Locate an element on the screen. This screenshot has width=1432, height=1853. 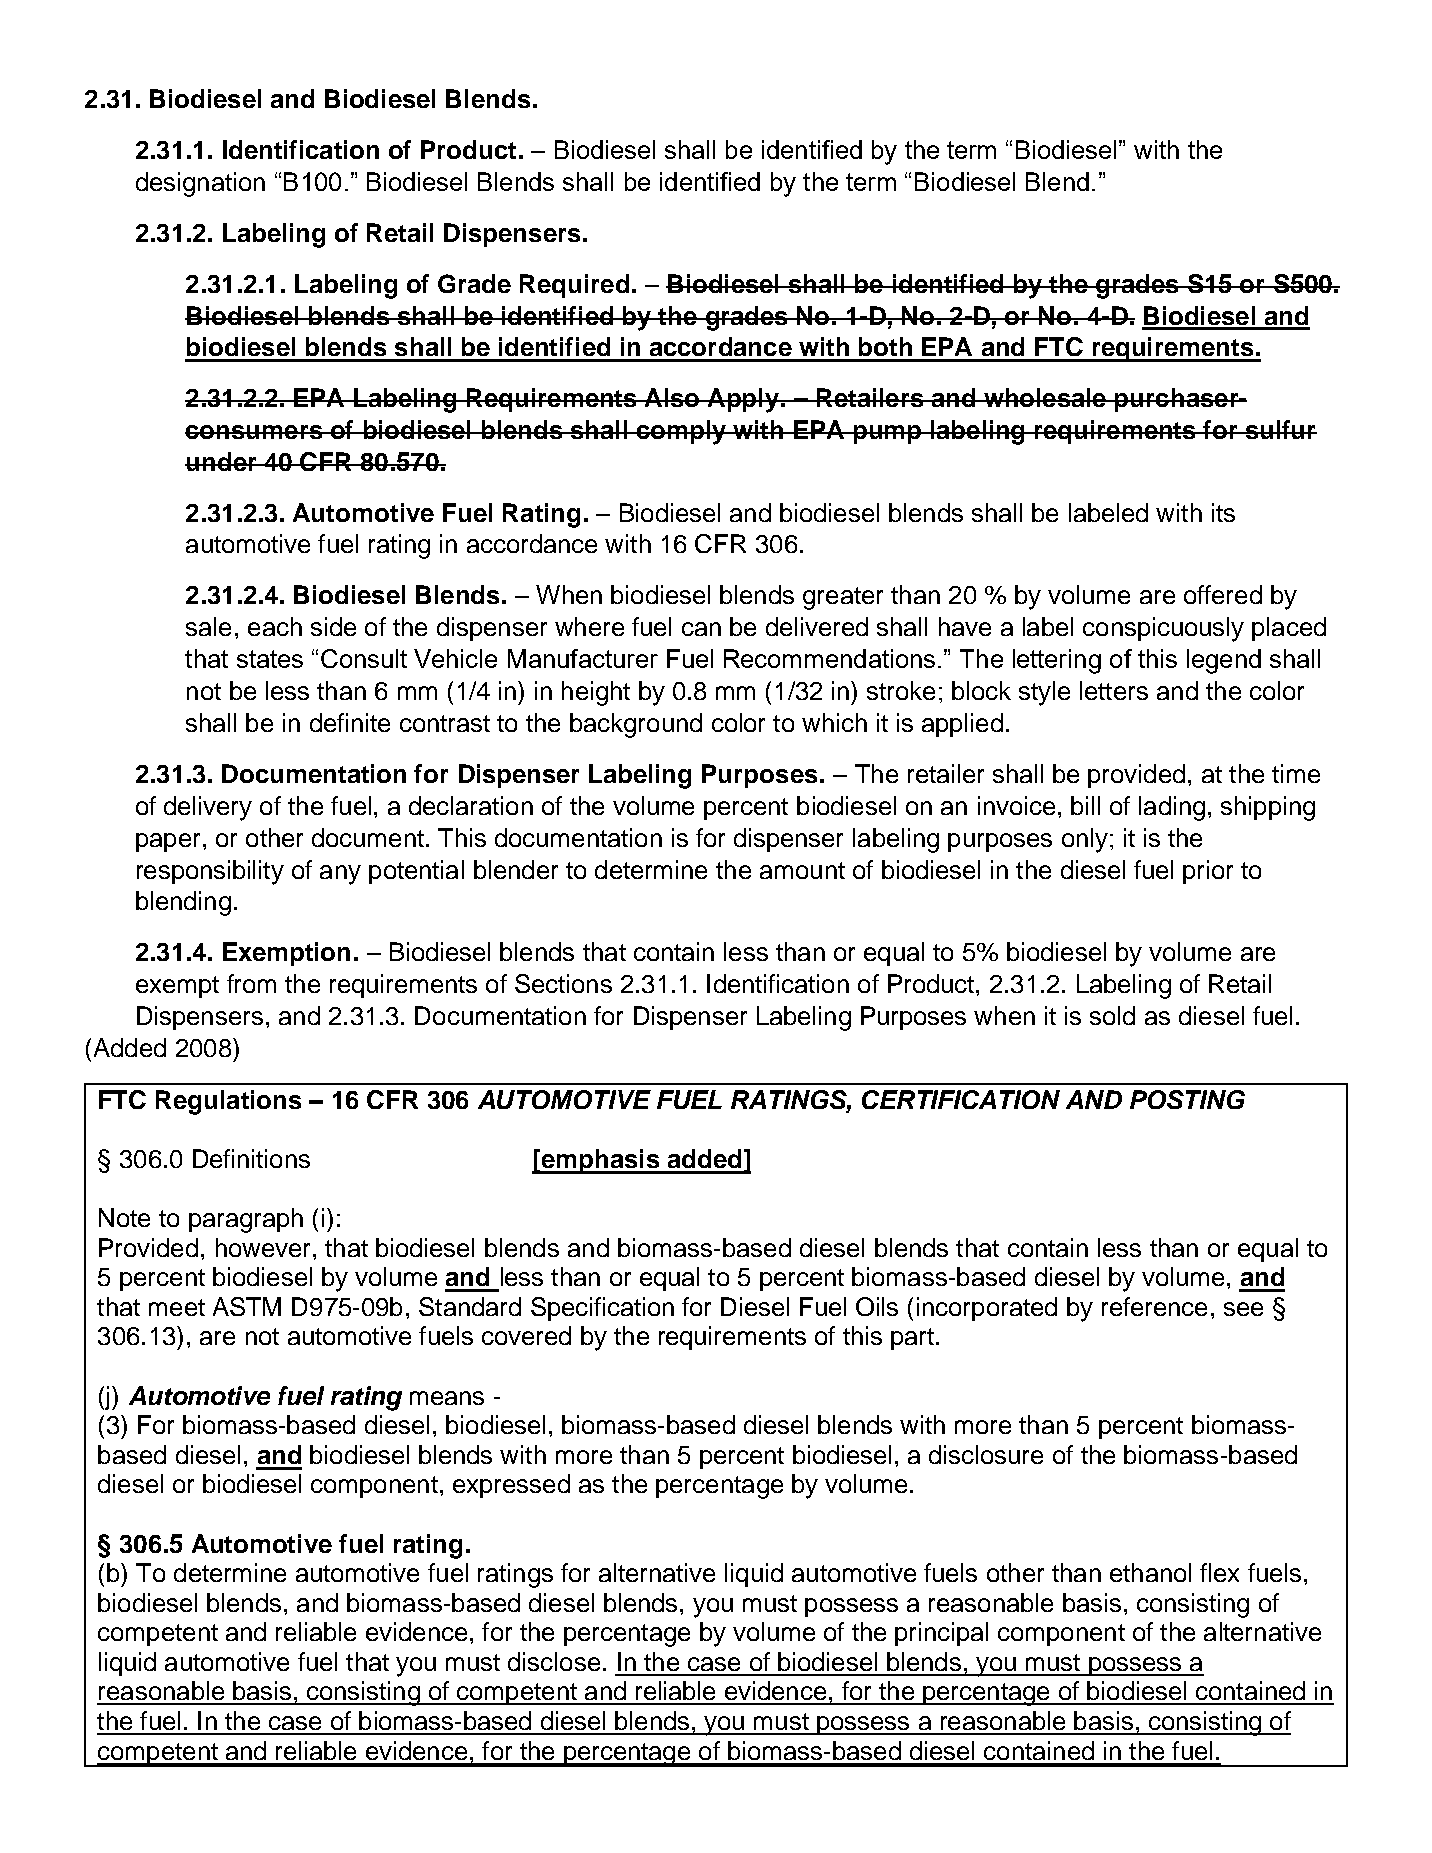
designation is located at coordinates (200, 184).
